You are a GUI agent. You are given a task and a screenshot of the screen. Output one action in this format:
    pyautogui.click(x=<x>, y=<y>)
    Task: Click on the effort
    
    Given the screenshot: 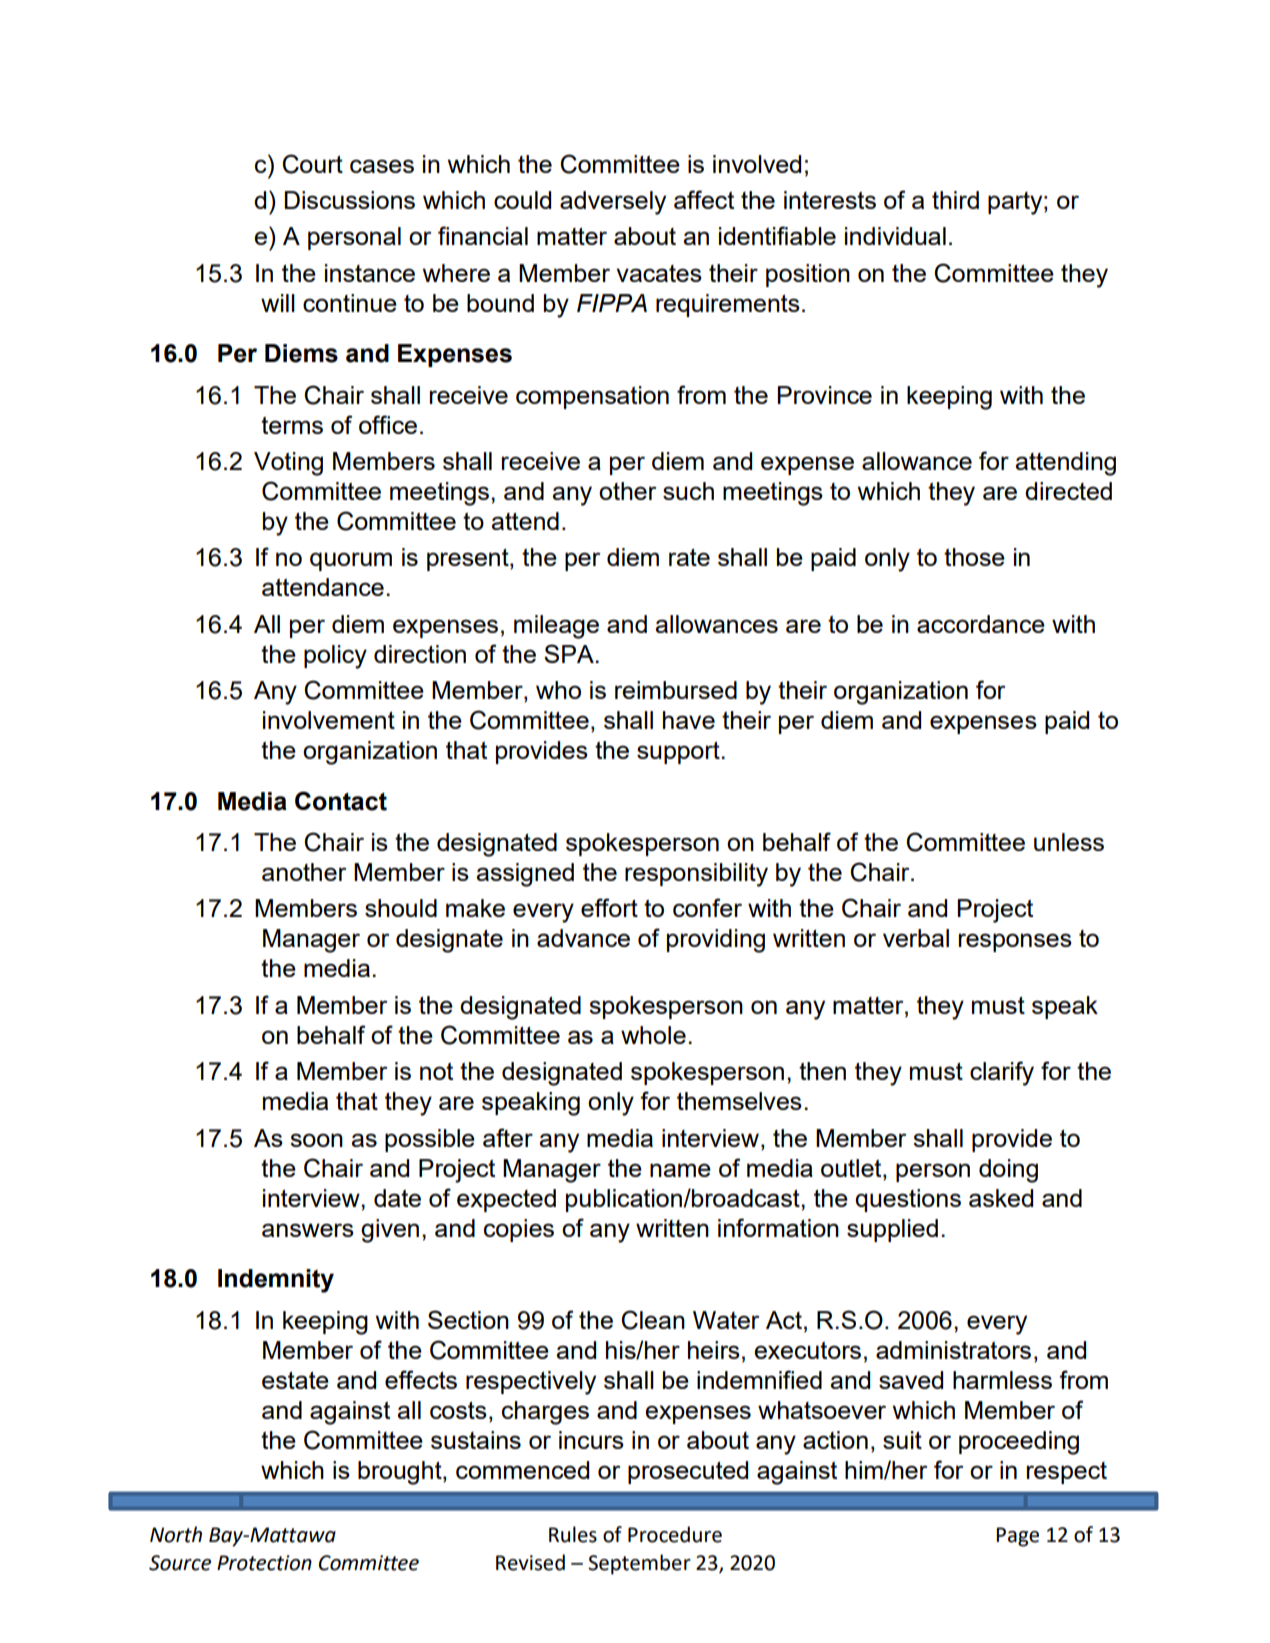 What is the action you would take?
    pyautogui.click(x=609, y=907)
